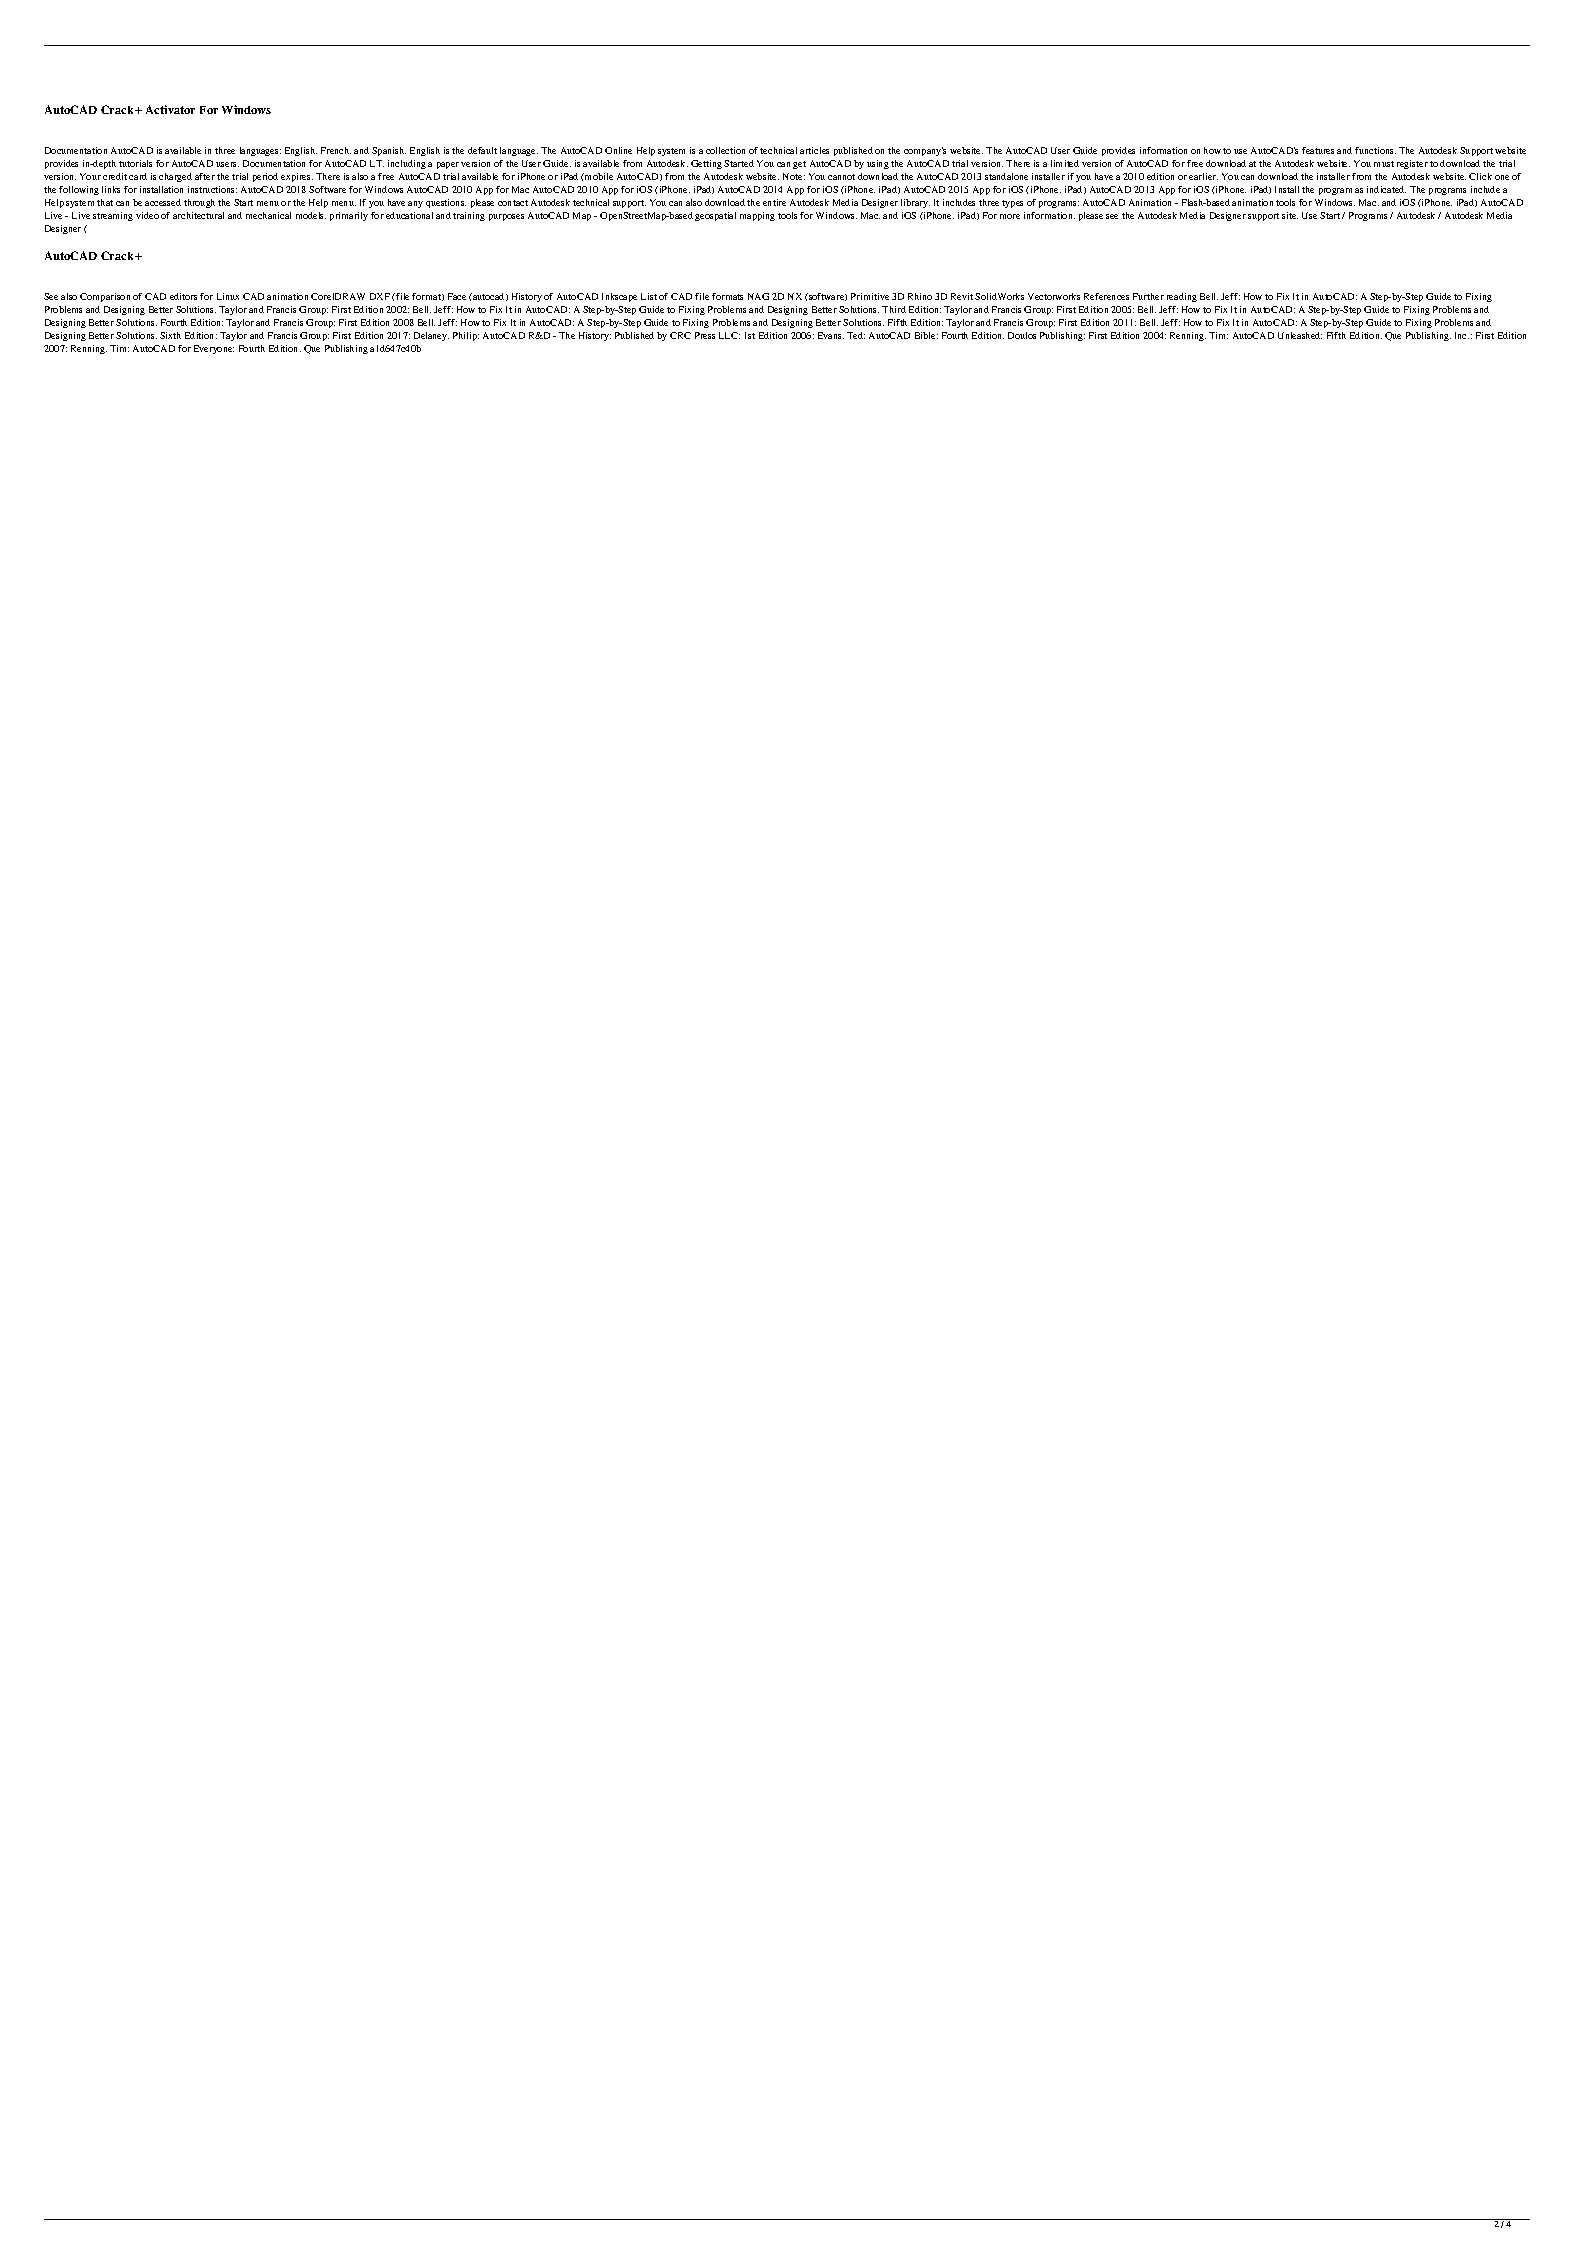 This screenshot has height=2249, width=1574. What do you see at coordinates (212, 189) in the screenshot?
I see `instructions` at bounding box center [212, 189].
